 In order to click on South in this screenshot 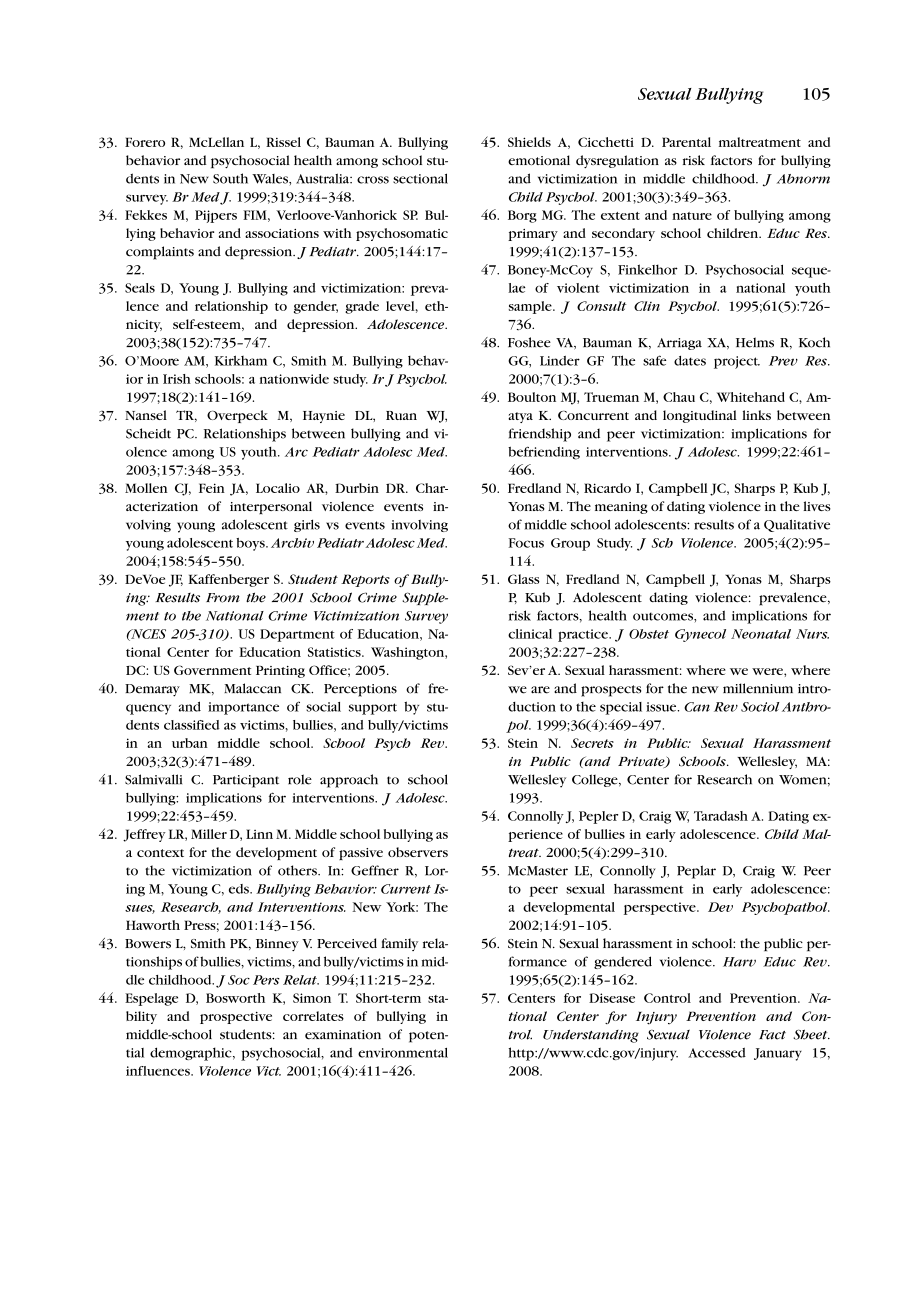, I will do `click(230, 178)`.
